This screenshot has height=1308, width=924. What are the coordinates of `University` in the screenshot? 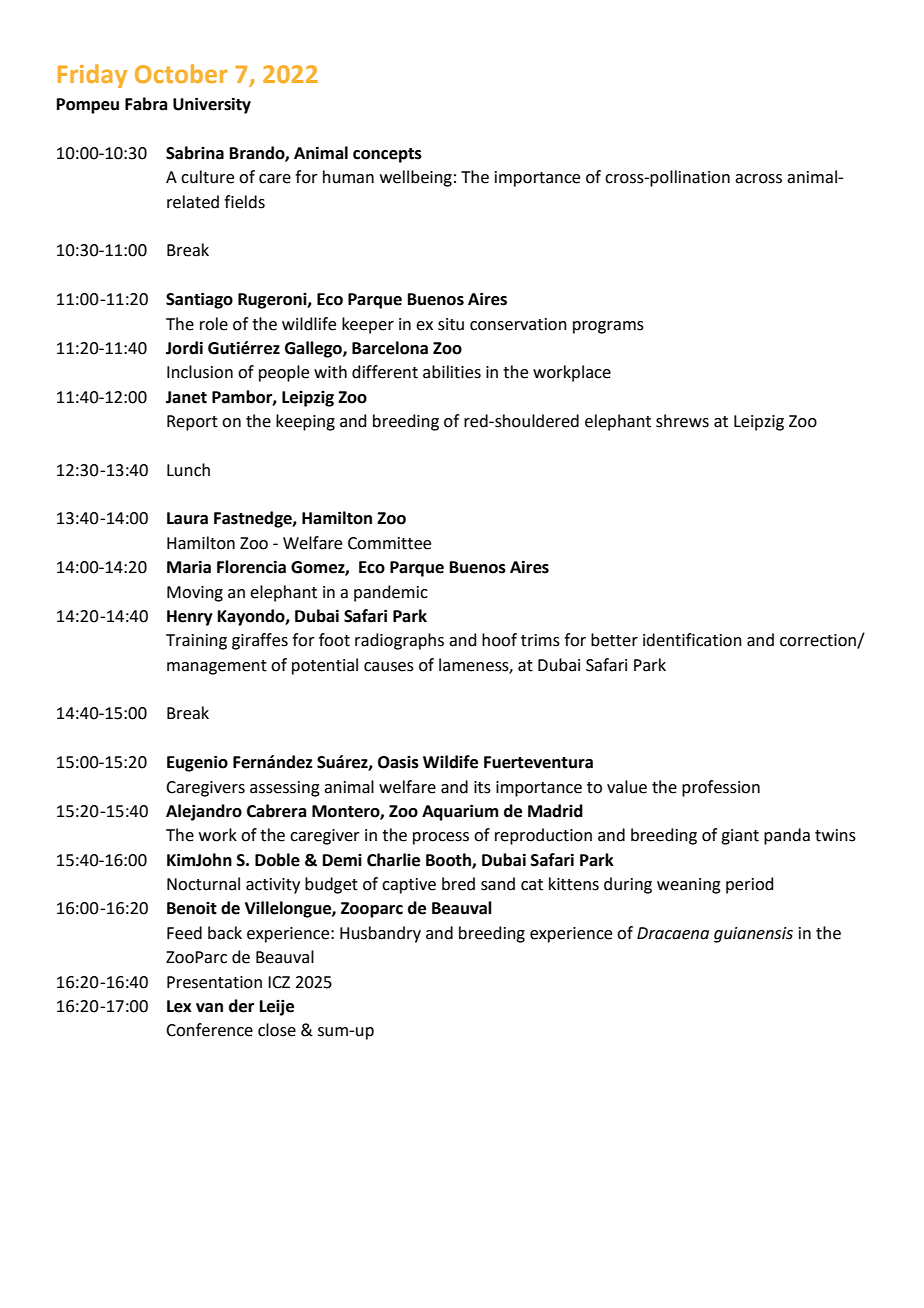 It's located at (212, 105).
